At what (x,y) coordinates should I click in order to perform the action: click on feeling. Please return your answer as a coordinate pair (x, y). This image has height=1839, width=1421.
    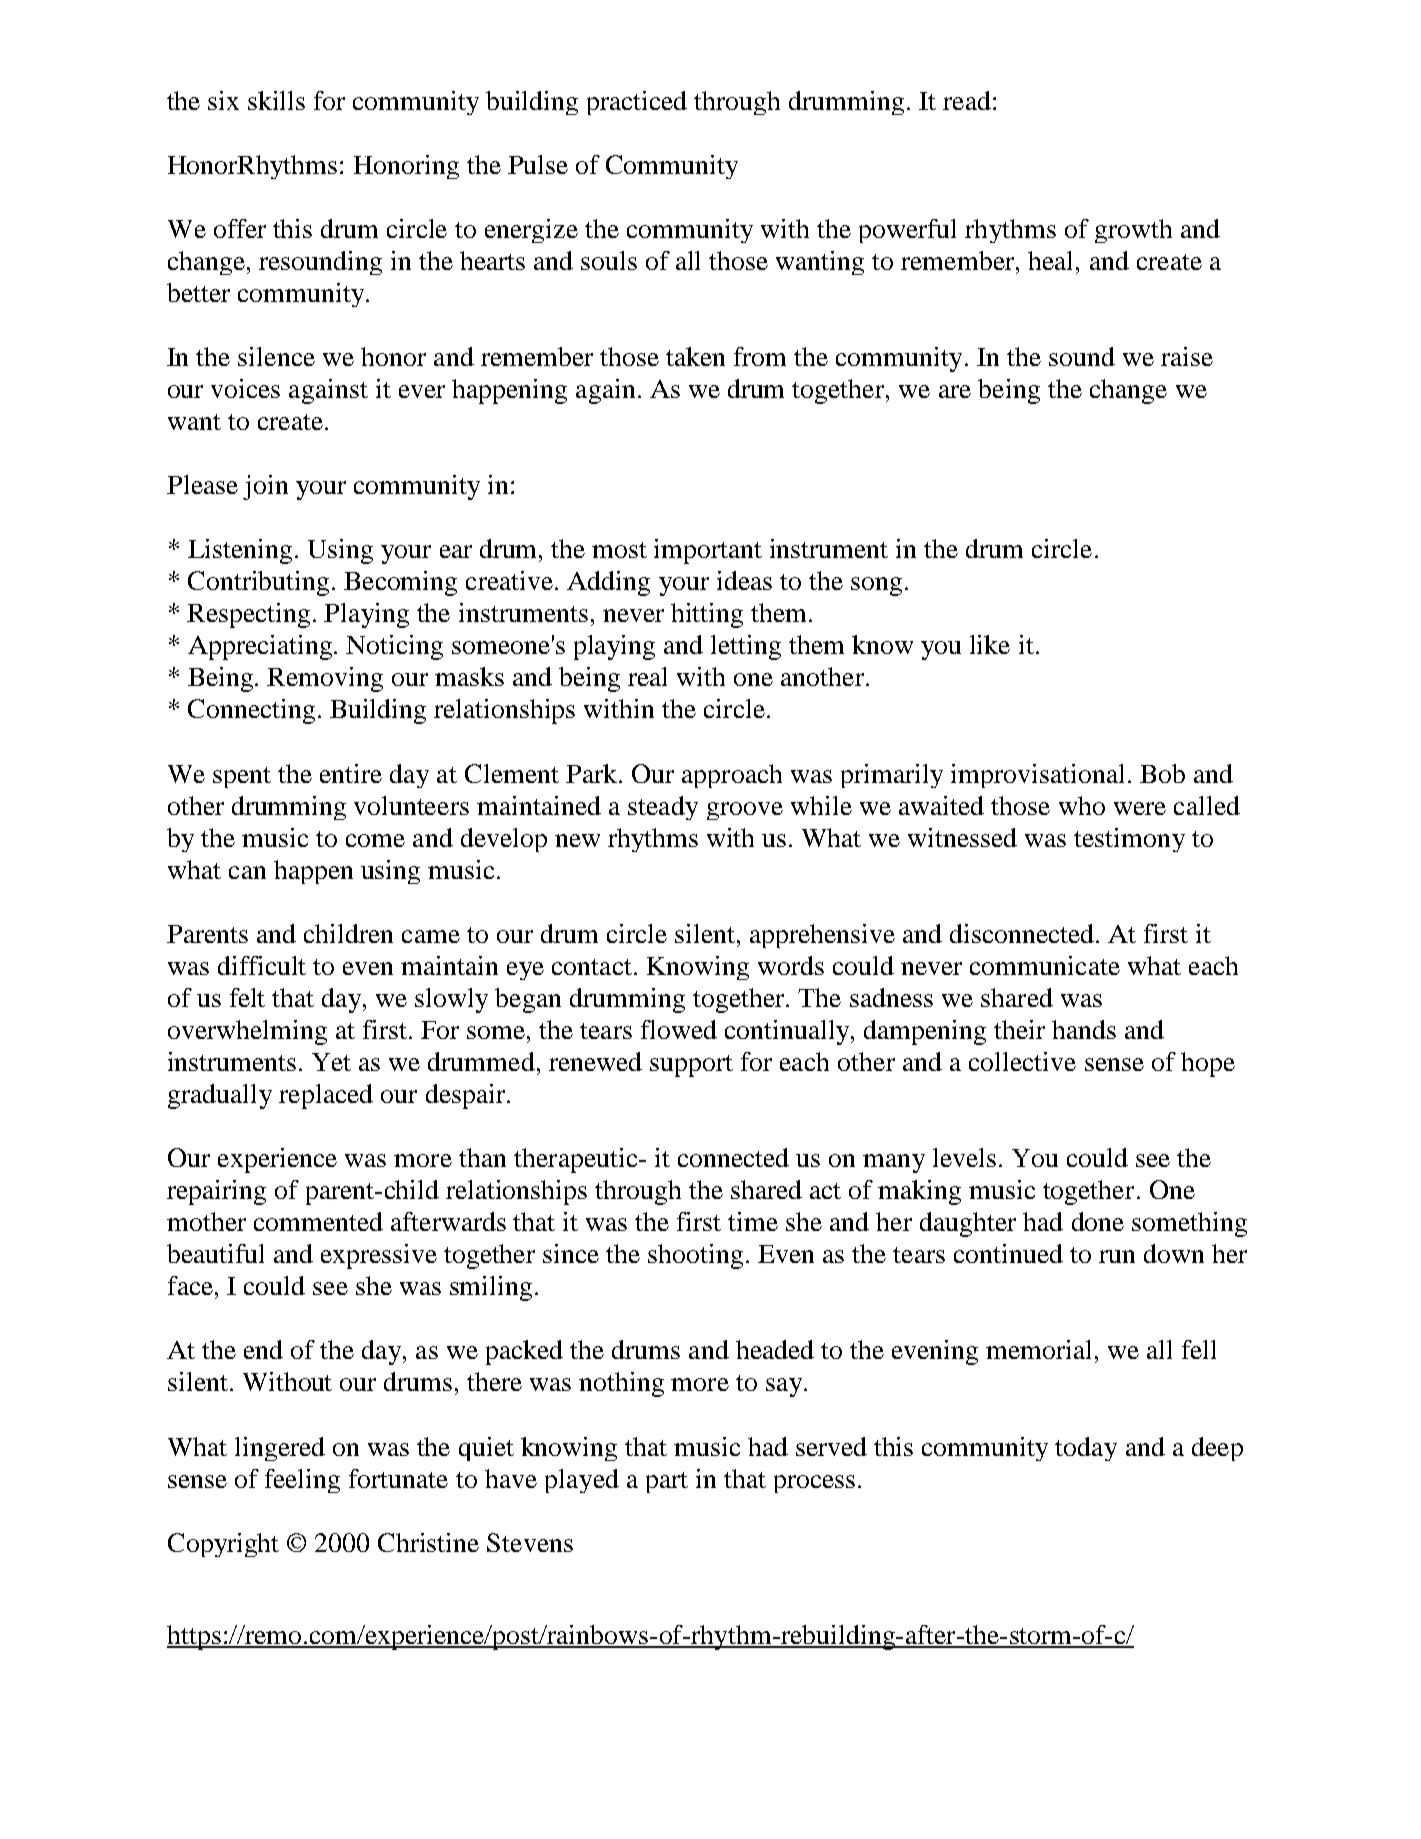
    Looking at the image, I should click on (302, 1481).
